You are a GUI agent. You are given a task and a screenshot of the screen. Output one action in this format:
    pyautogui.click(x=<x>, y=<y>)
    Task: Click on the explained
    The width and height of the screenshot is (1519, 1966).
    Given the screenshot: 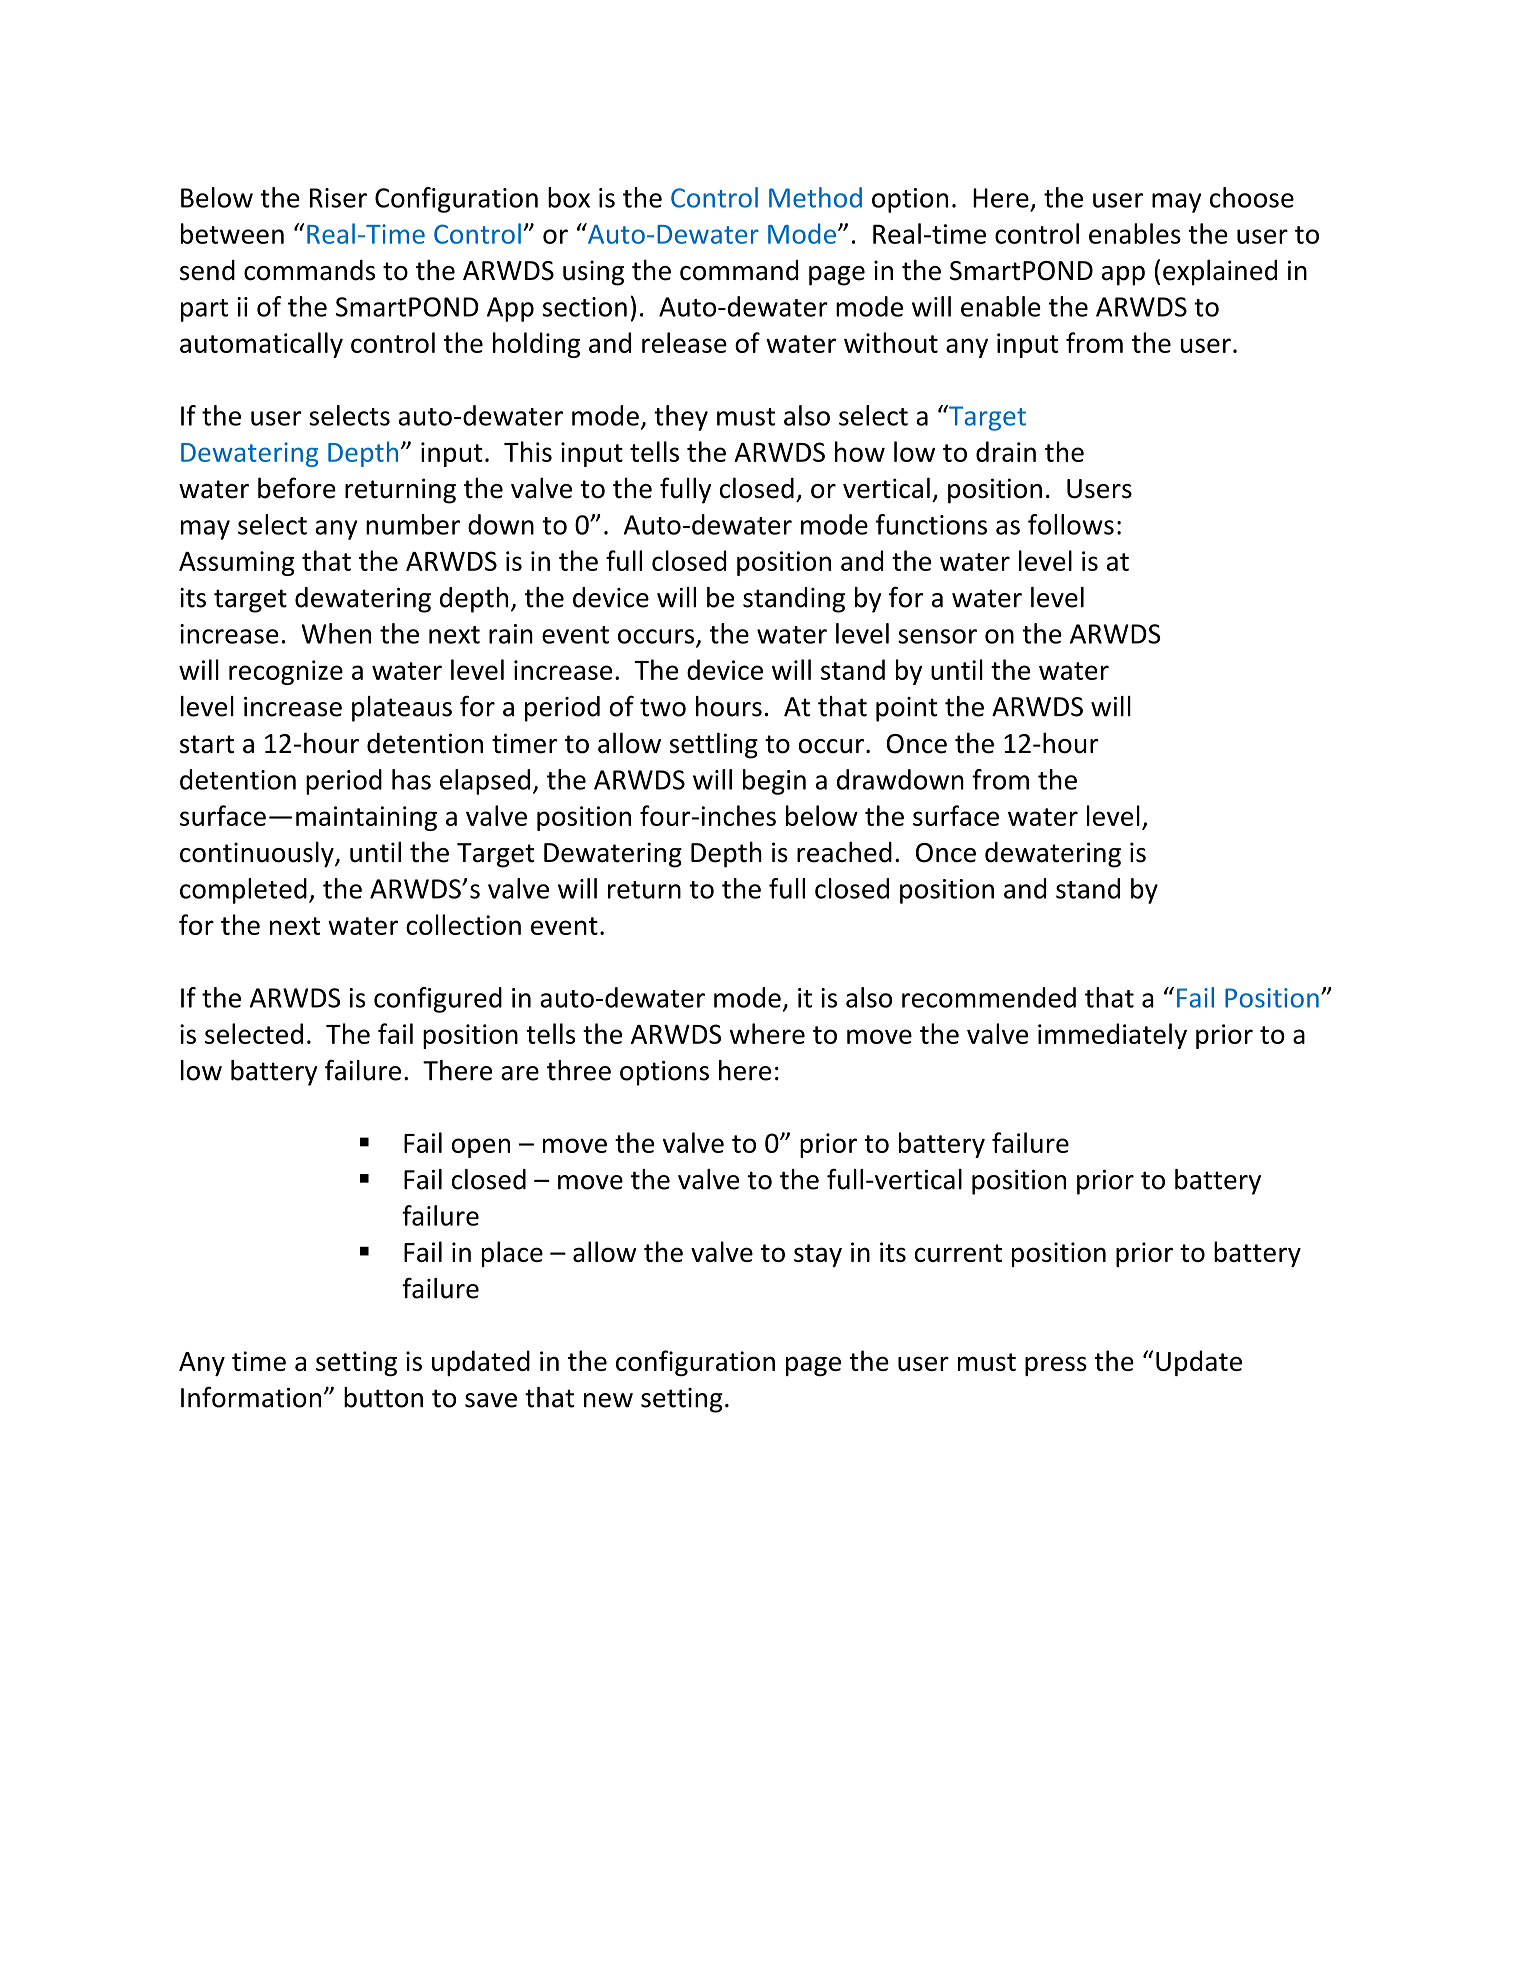 What is the action you would take?
    pyautogui.click(x=1220, y=272)
